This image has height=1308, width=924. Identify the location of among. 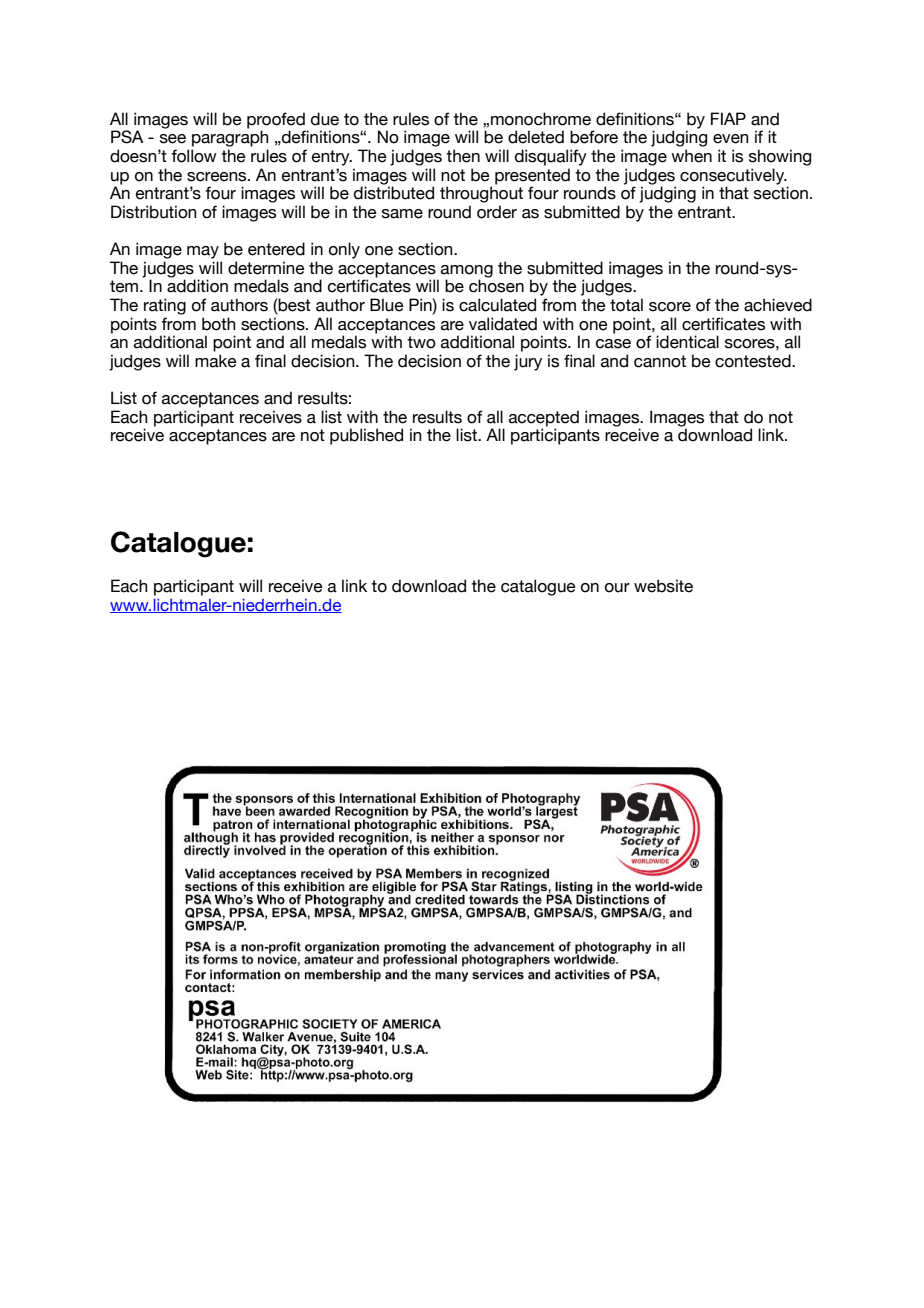
(467, 272).
